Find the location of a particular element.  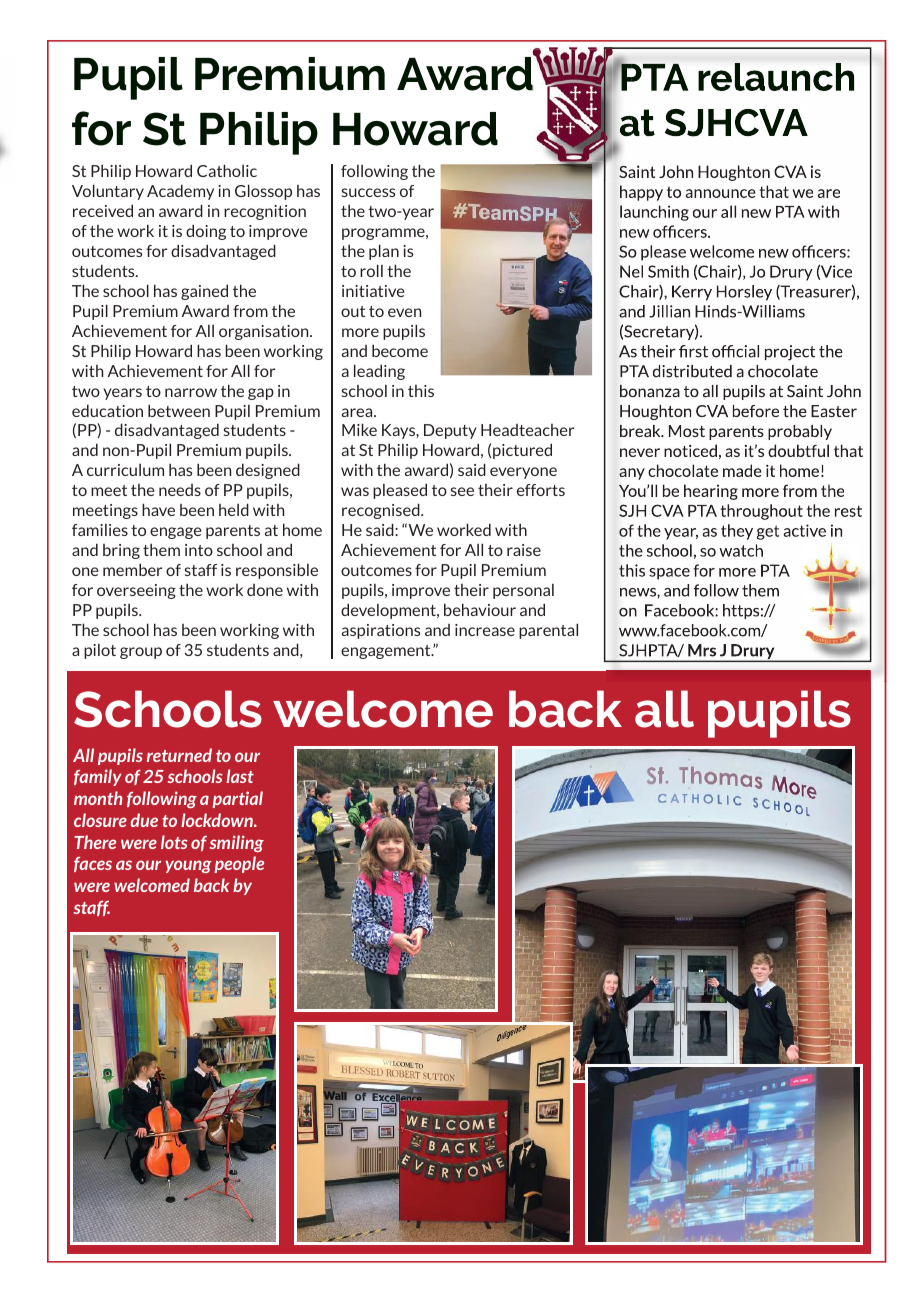

Deputy is located at coordinates (450, 431).
